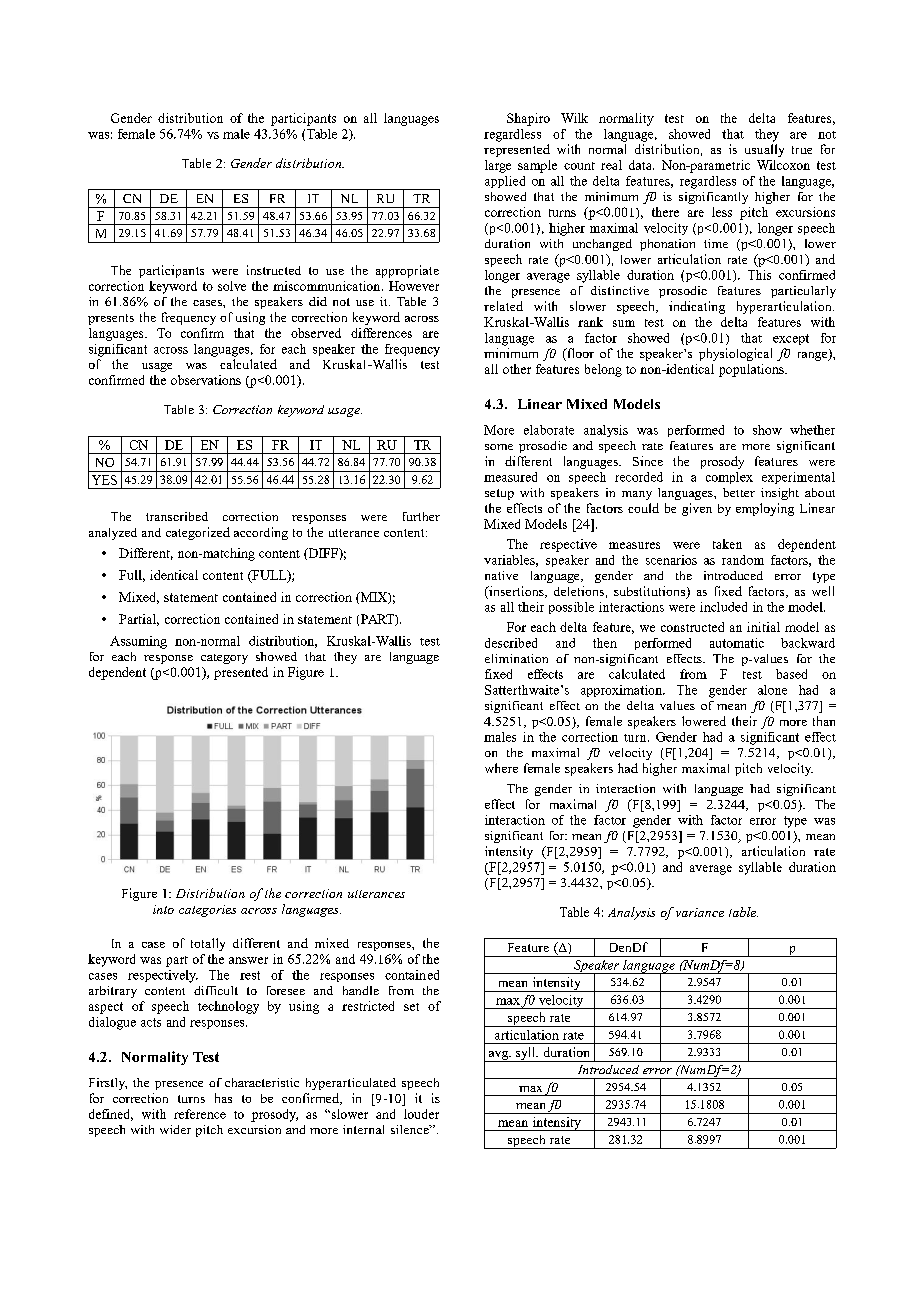 The image size is (924, 1308). I want to click on usually, so click(764, 150).
